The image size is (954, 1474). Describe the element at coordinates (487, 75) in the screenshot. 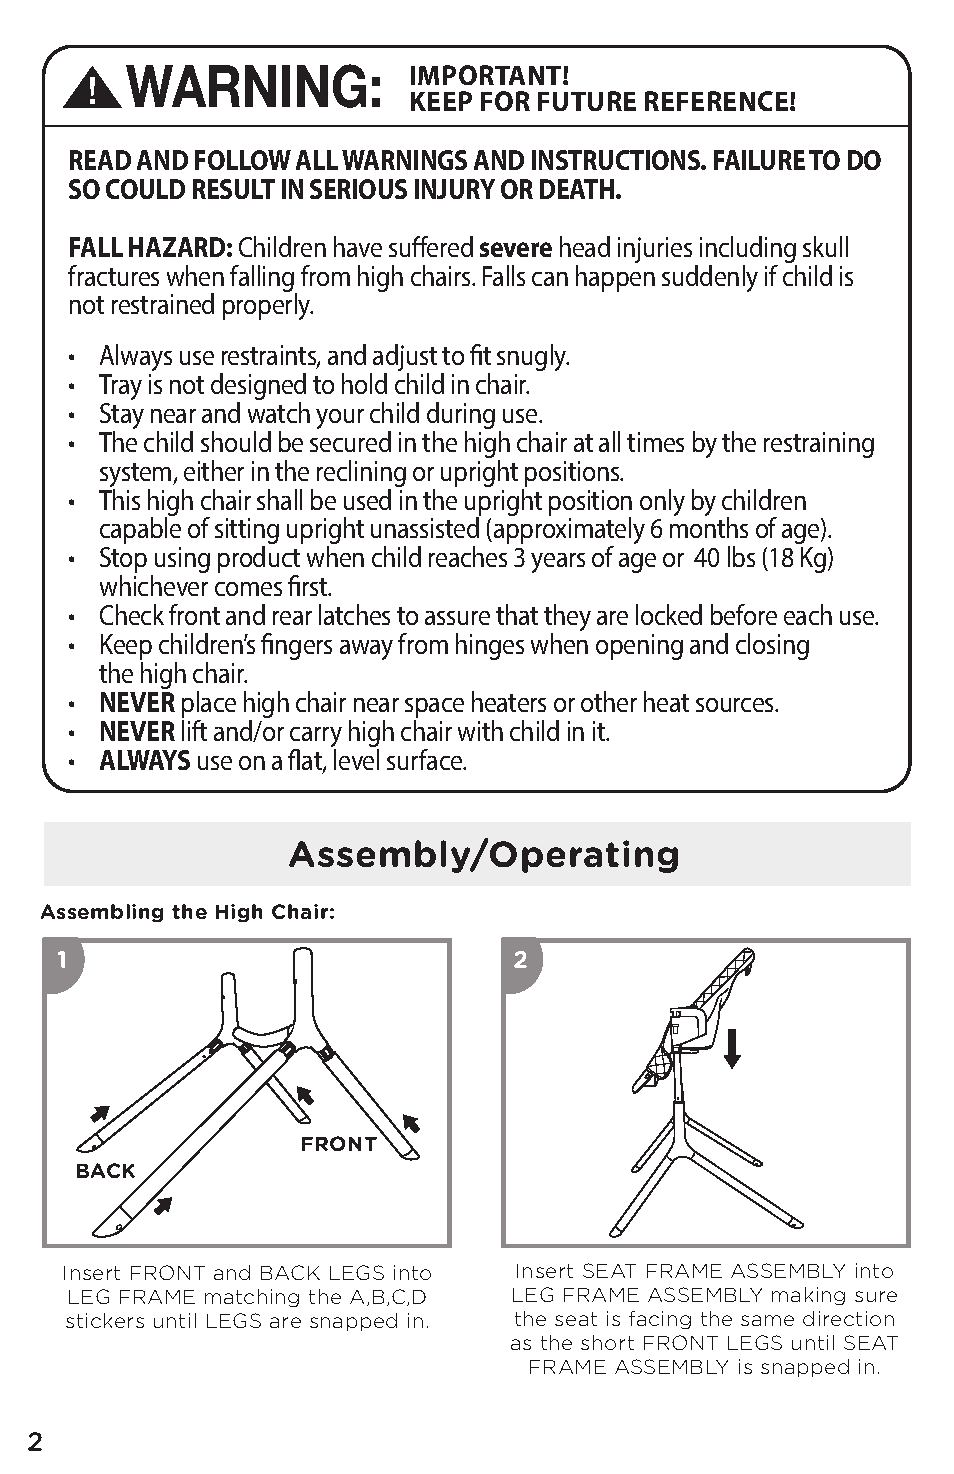

I see `IMPORTANT` at that location.
